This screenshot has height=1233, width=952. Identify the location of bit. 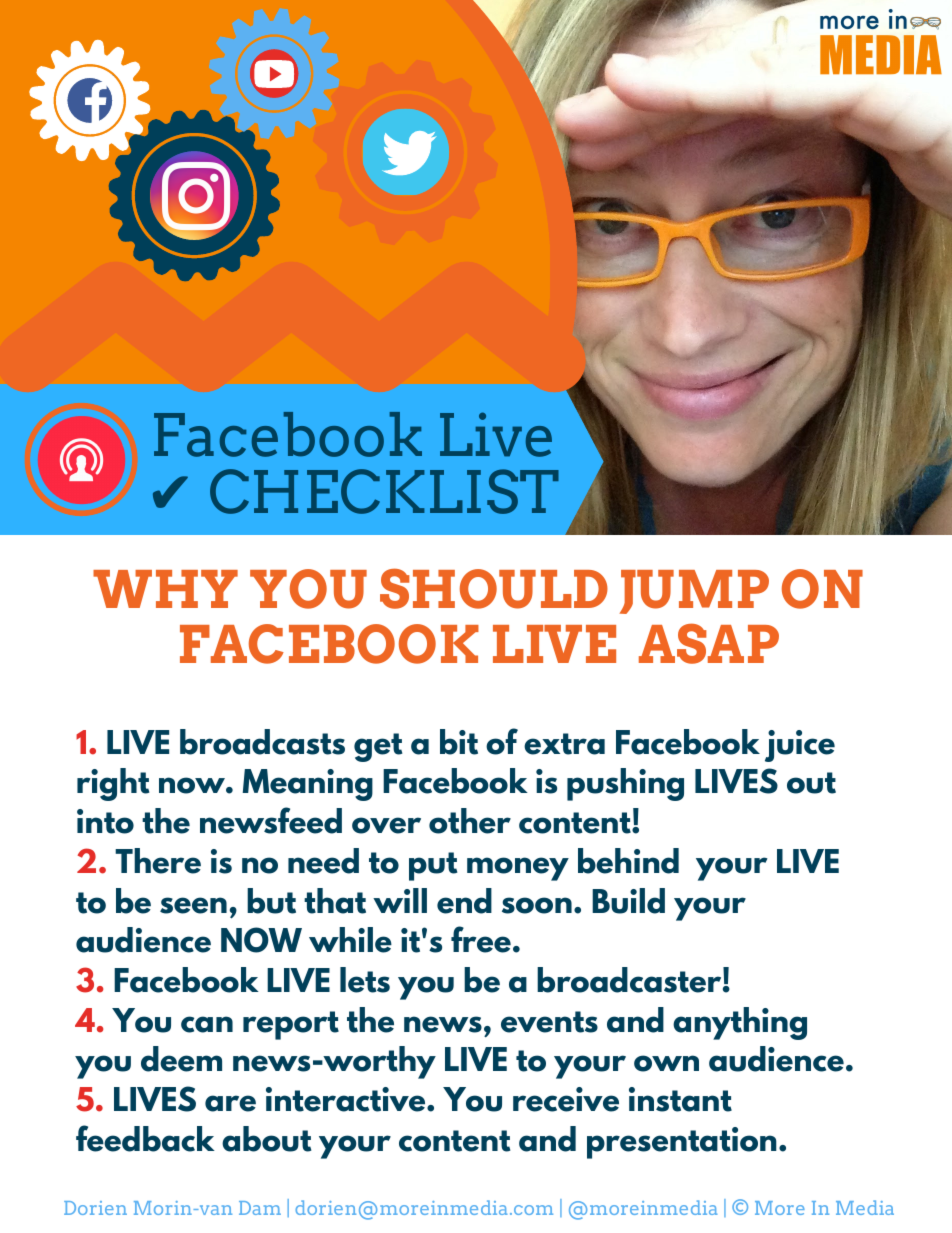
(459, 742).
